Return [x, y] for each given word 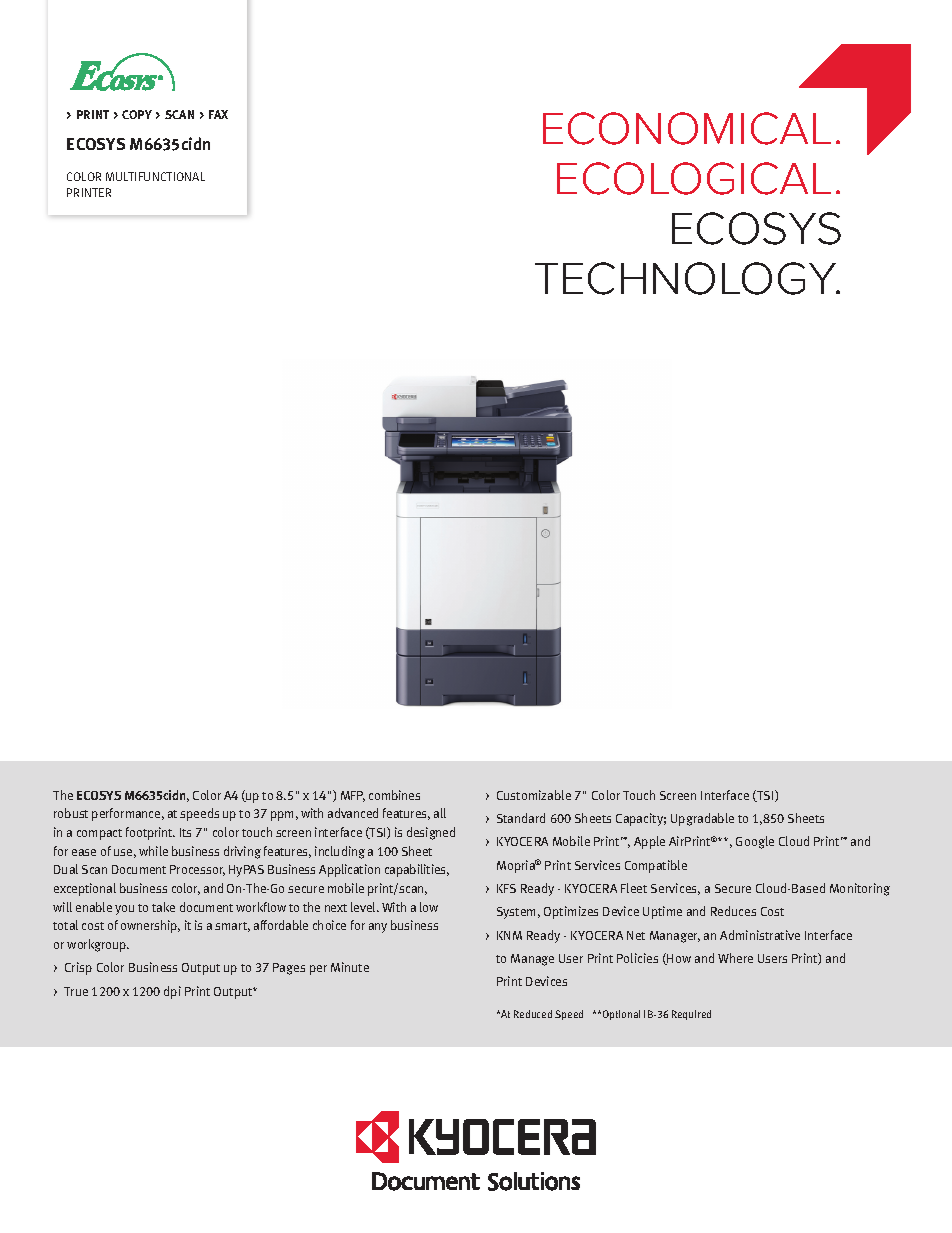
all [440, 813]
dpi [172, 992]
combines [394, 795]
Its [185, 832]
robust [71, 813]
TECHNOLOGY [687, 278]
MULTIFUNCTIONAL [155, 176]
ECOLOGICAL [694, 178]
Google [755, 842]
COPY [137, 114]
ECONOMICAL [687, 128]
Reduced [533, 1014]
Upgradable [702, 819]
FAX [218, 114]
